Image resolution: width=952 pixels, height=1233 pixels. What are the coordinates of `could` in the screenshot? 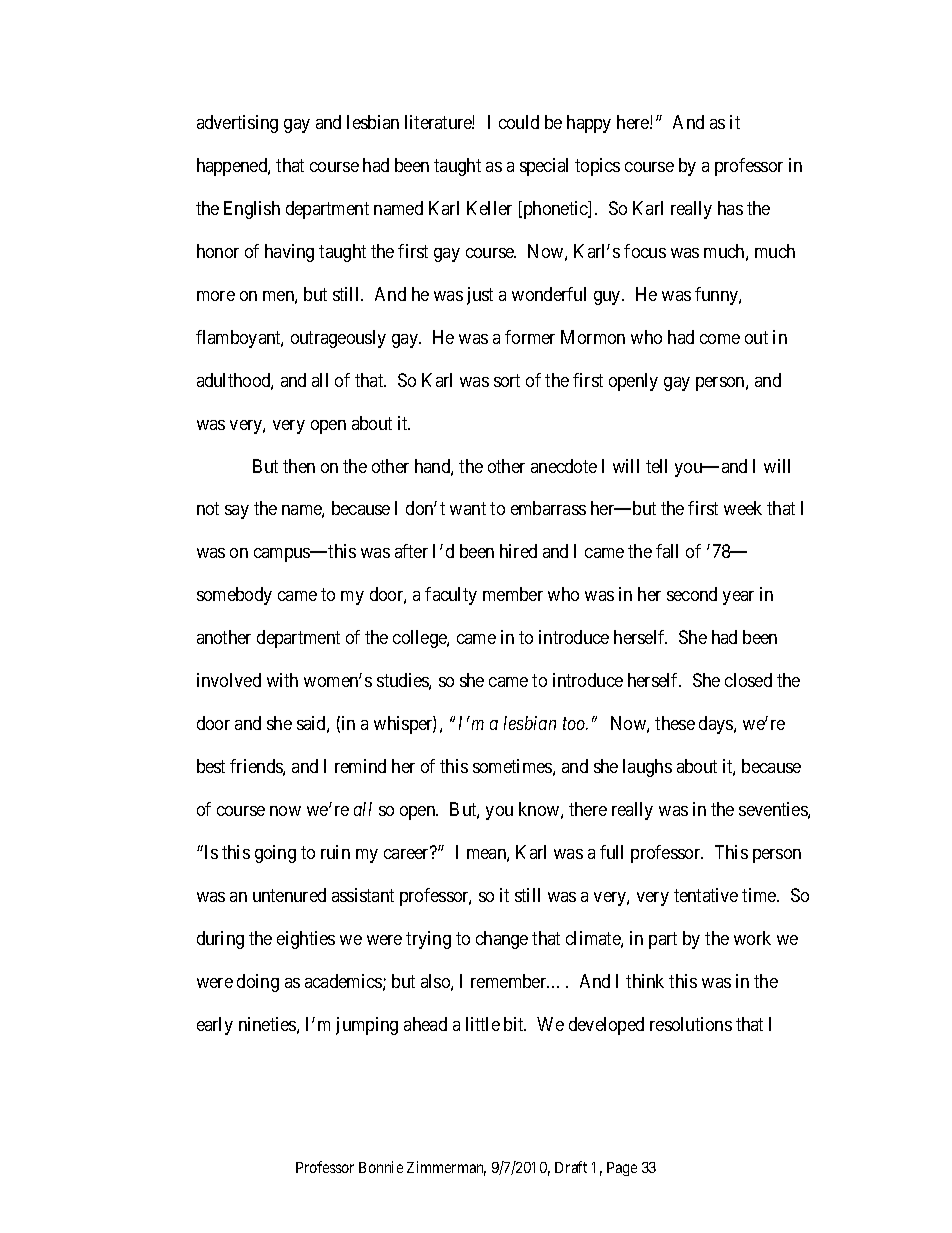 It's located at (519, 122).
